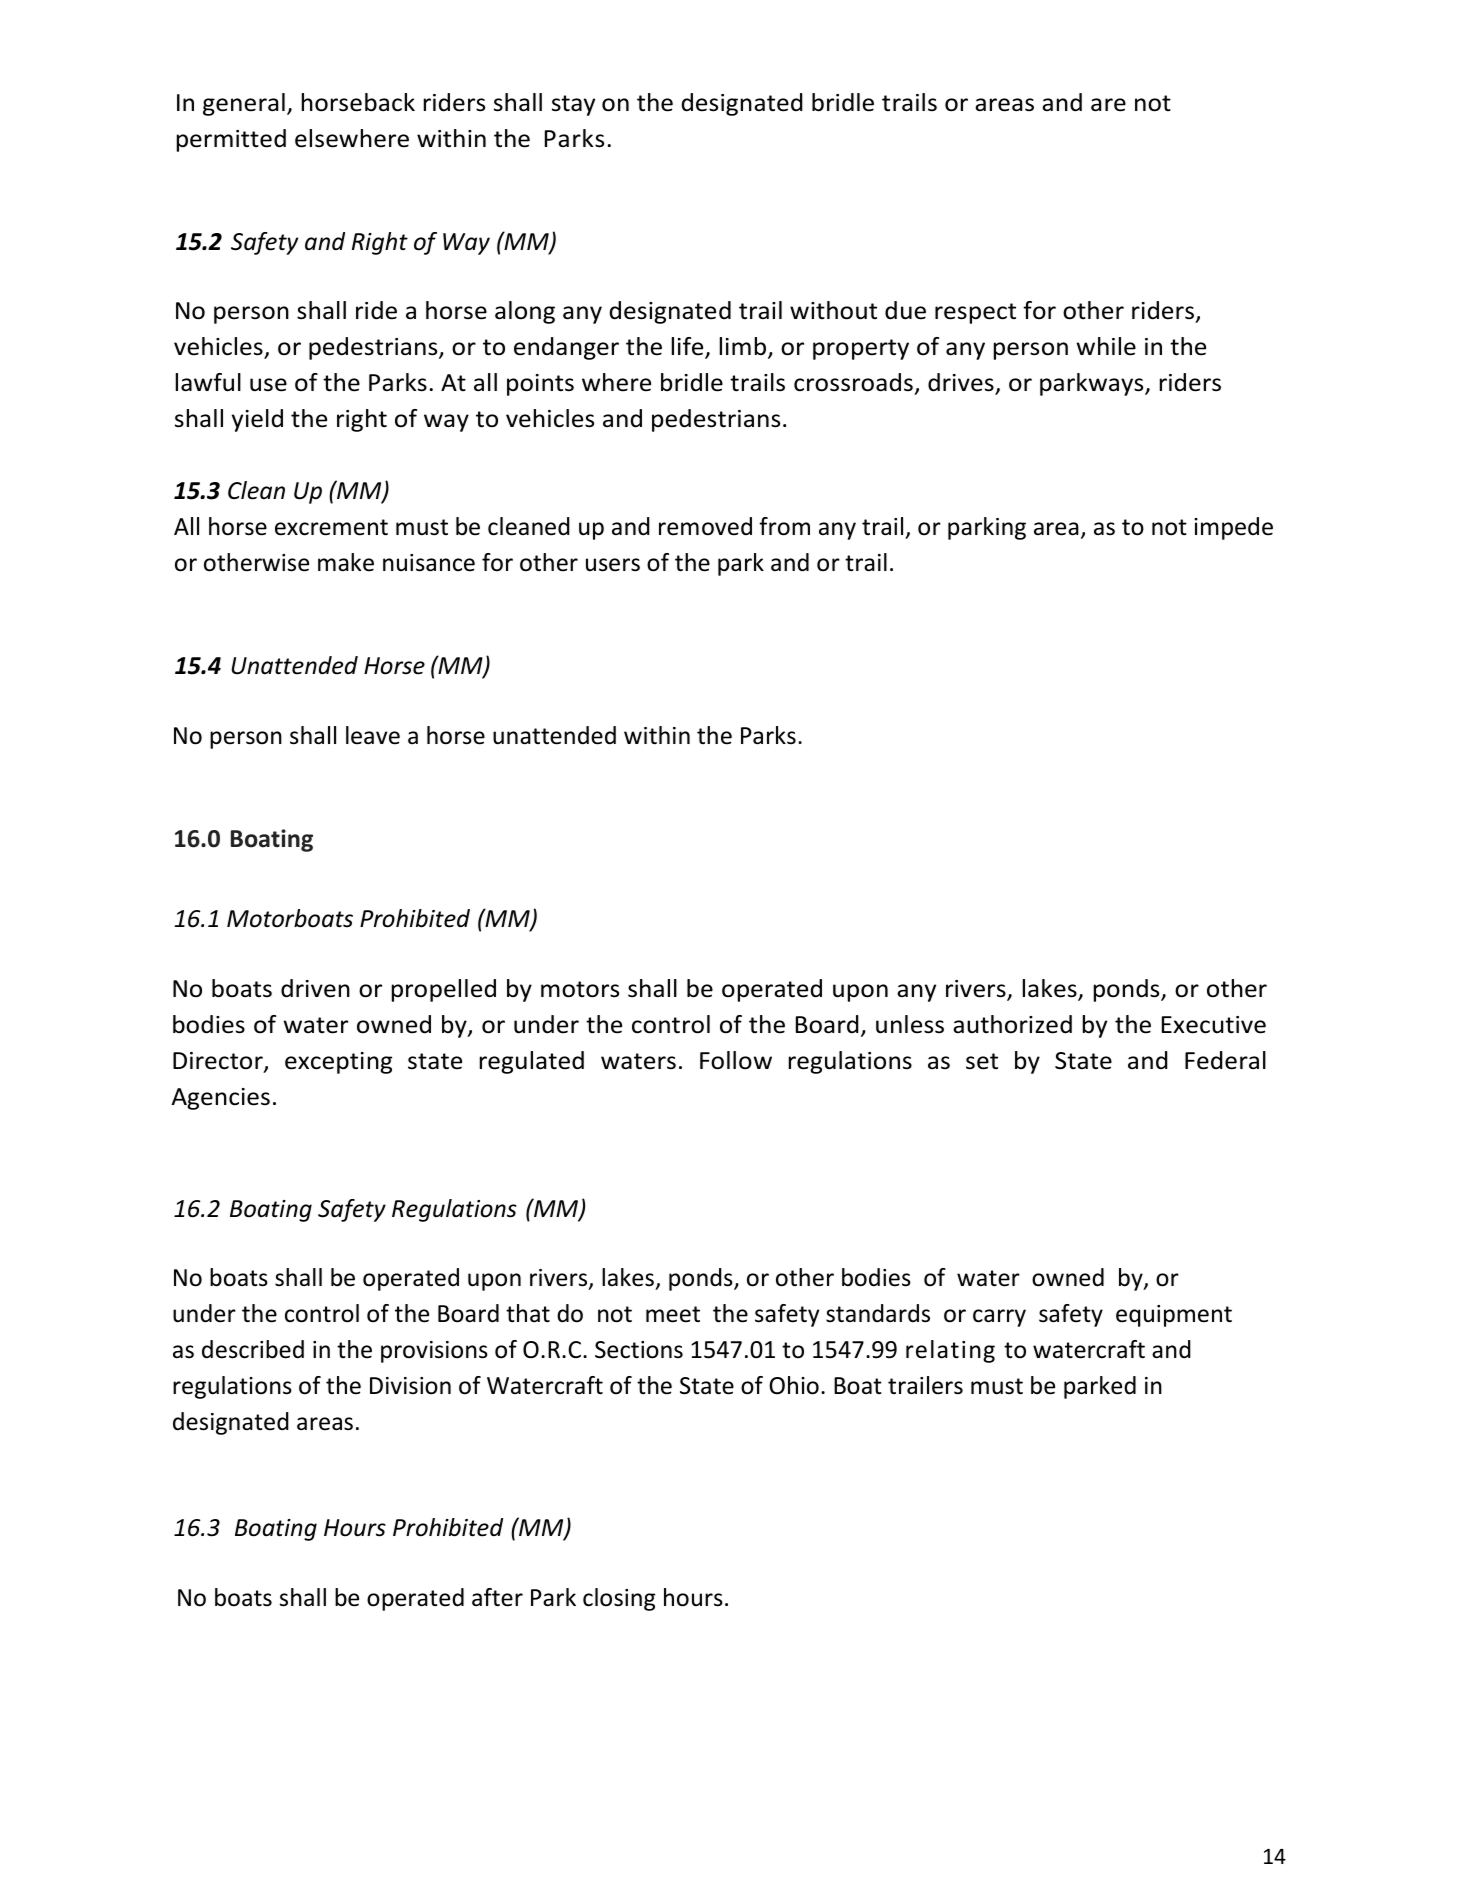 The height and width of the screenshot is (1900, 1468). What do you see at coordinates (573, 105) in the screenshot?
I see `stay` at bounding box center [573, 105].
